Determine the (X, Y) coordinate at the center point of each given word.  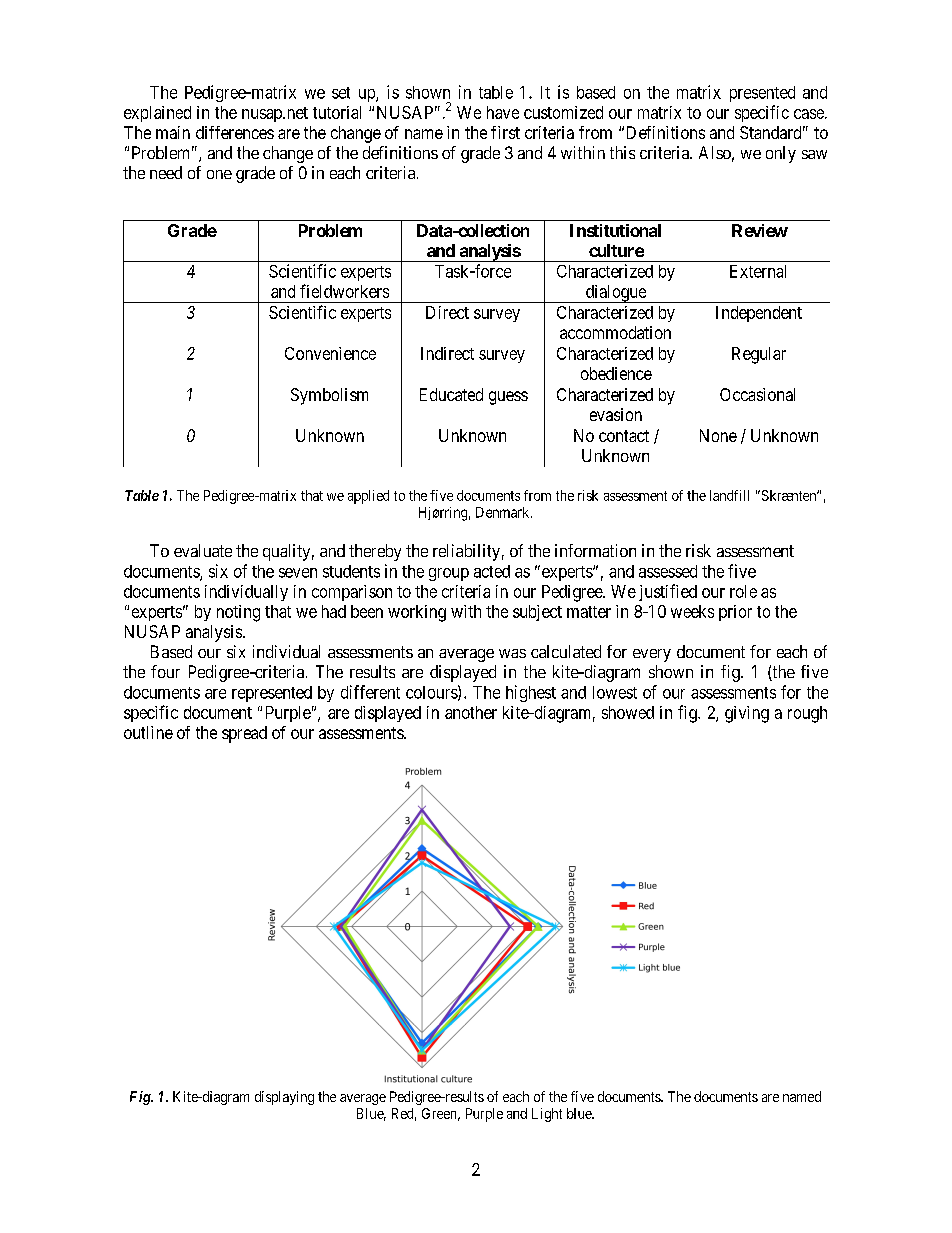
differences (235, 132)
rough (807, 714)
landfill (729, 495)
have (503, 112)
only (781, 154)
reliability (466, 552)
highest (531, 693)
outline (148, 732)
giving (747, 714)
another (471, 712)
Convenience (330, 353)
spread (244, 734)
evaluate (203, 550)
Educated (451, 394)
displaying (284, 1098)
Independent (759, 314)
